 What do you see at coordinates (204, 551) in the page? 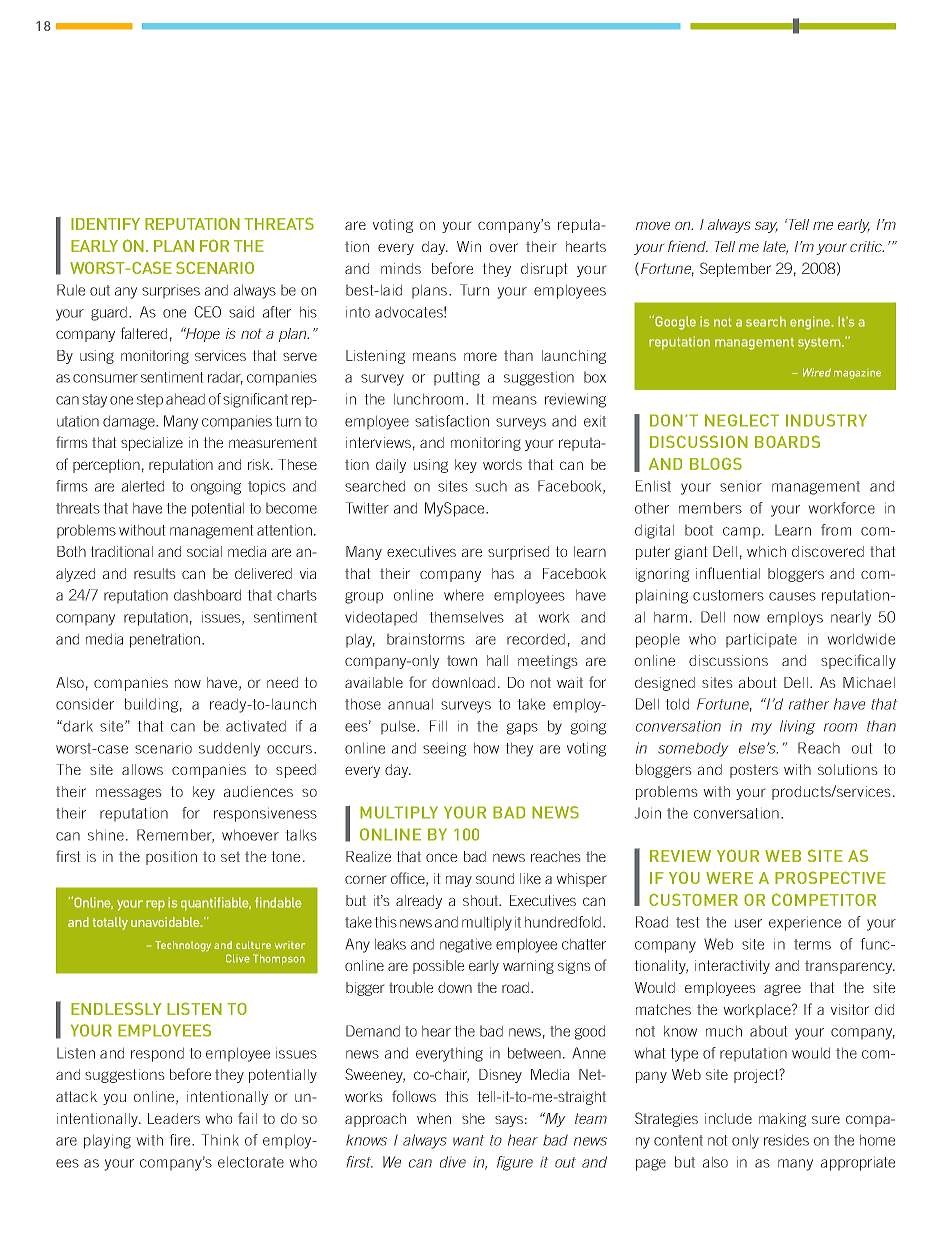
I see `social` at bounding box center [204, 551].
